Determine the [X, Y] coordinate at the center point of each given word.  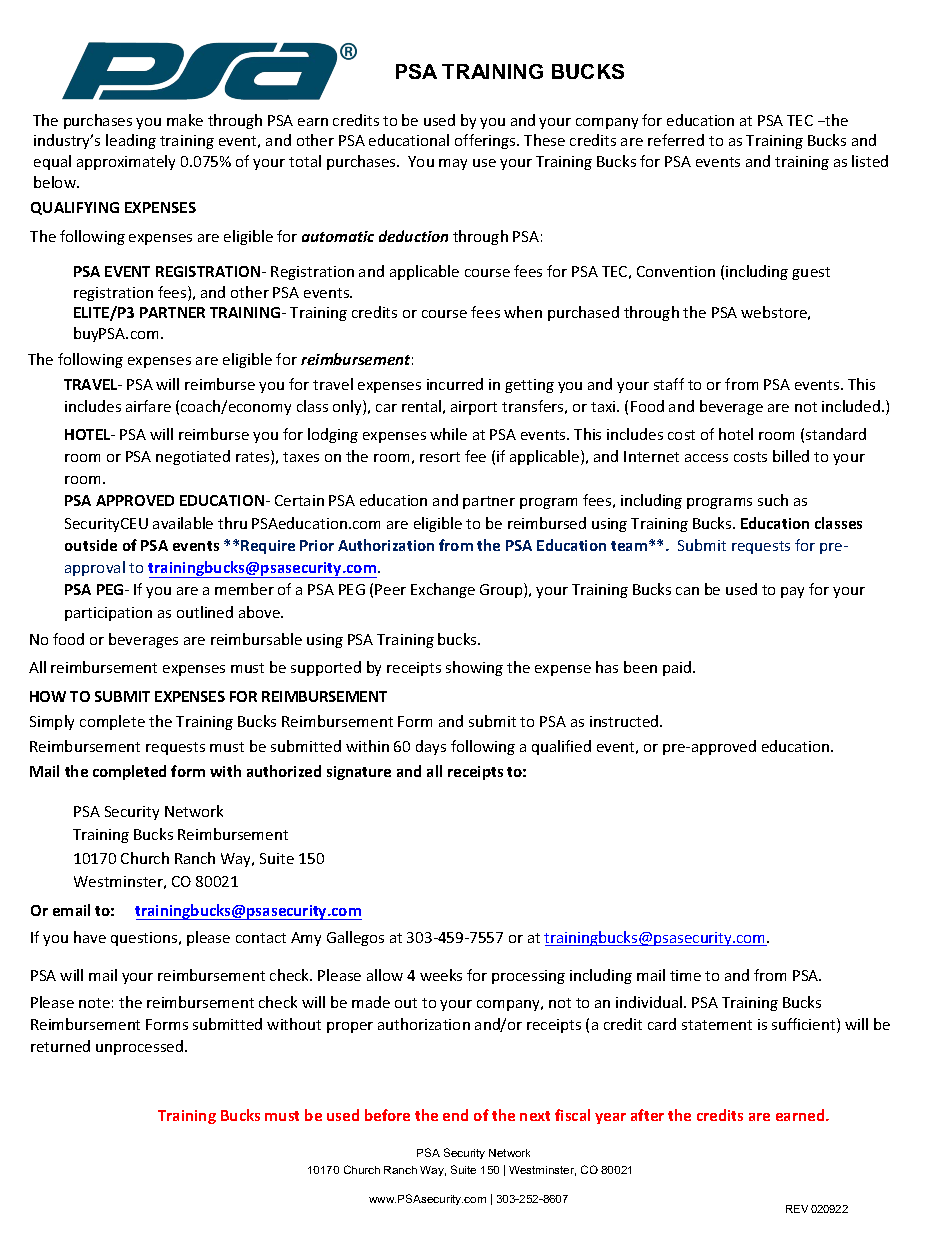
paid [678, 668]
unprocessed [141, 1047]
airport [474, 408]
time [685, 975]
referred [676, 140]
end [455, 1115]
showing [474, 668]
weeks [441, 975]
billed [791, 456]
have [90, 937]
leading [131, 141]
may [453, 164]
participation [108, 614]
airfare [148, 406]
